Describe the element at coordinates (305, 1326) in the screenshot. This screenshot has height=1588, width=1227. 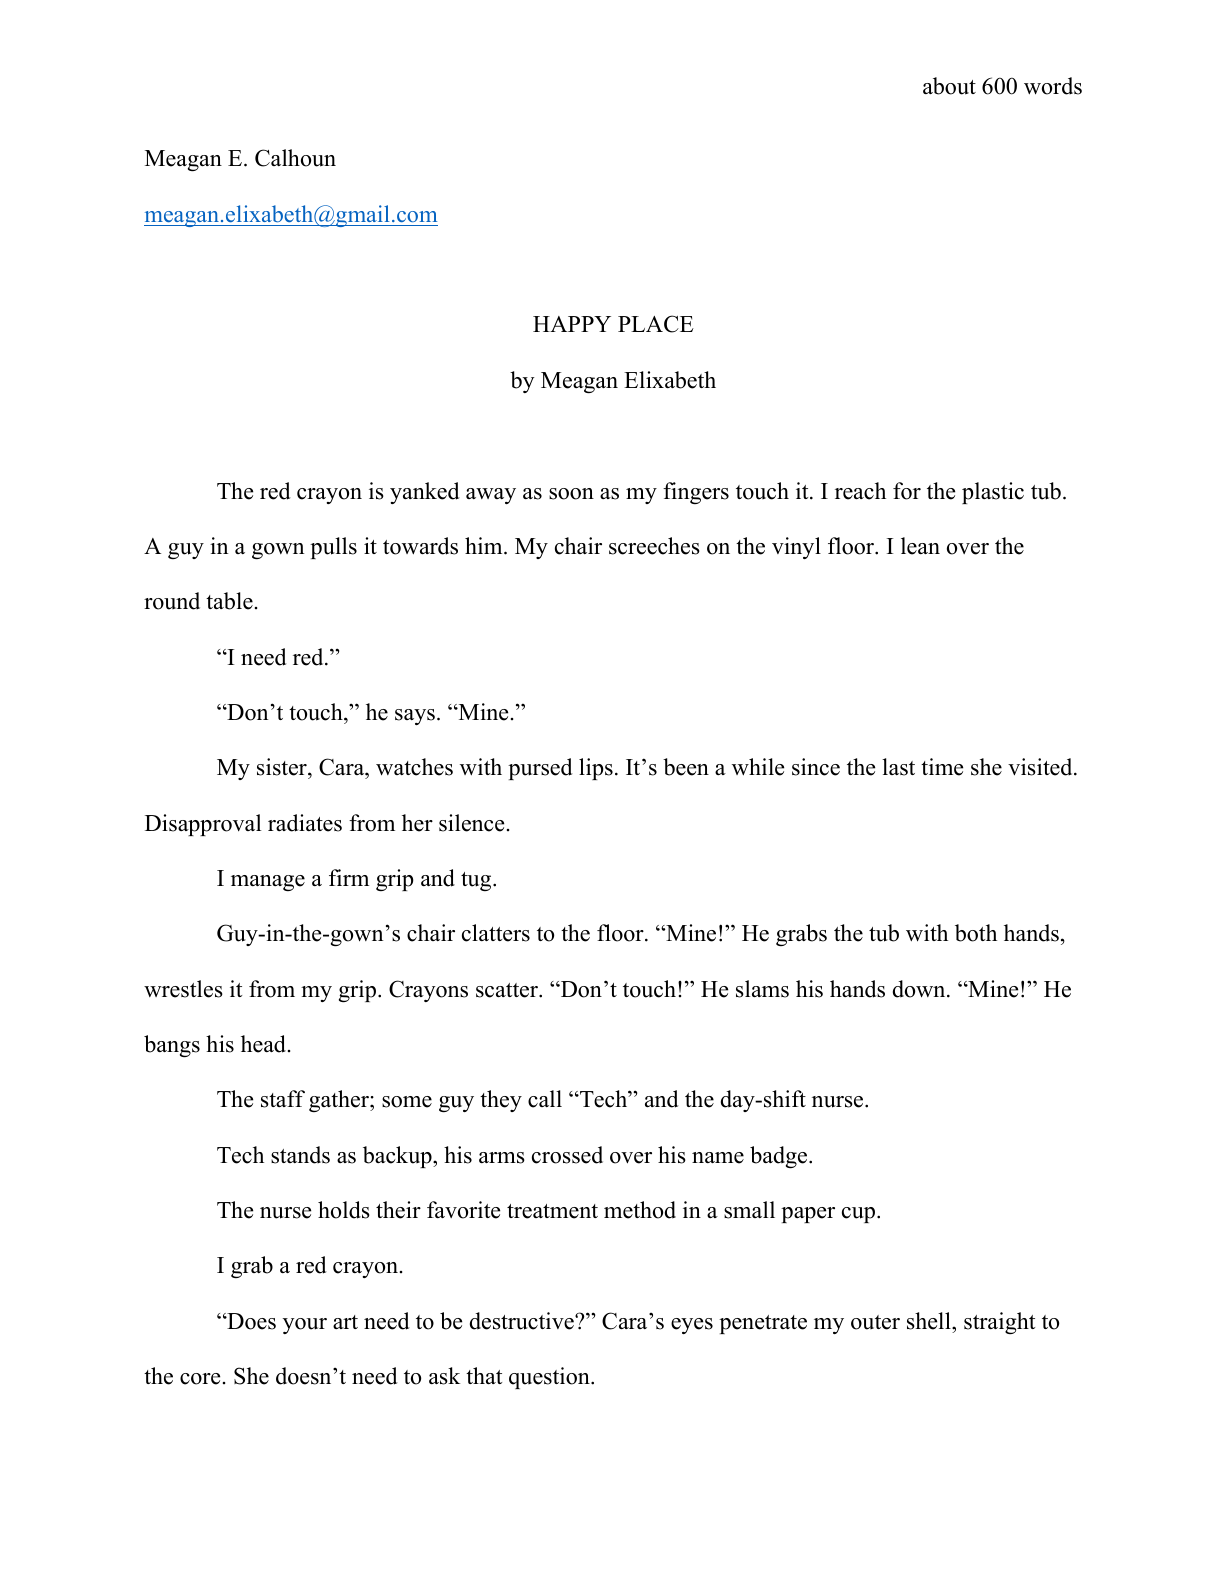
I see `your` at that location.
